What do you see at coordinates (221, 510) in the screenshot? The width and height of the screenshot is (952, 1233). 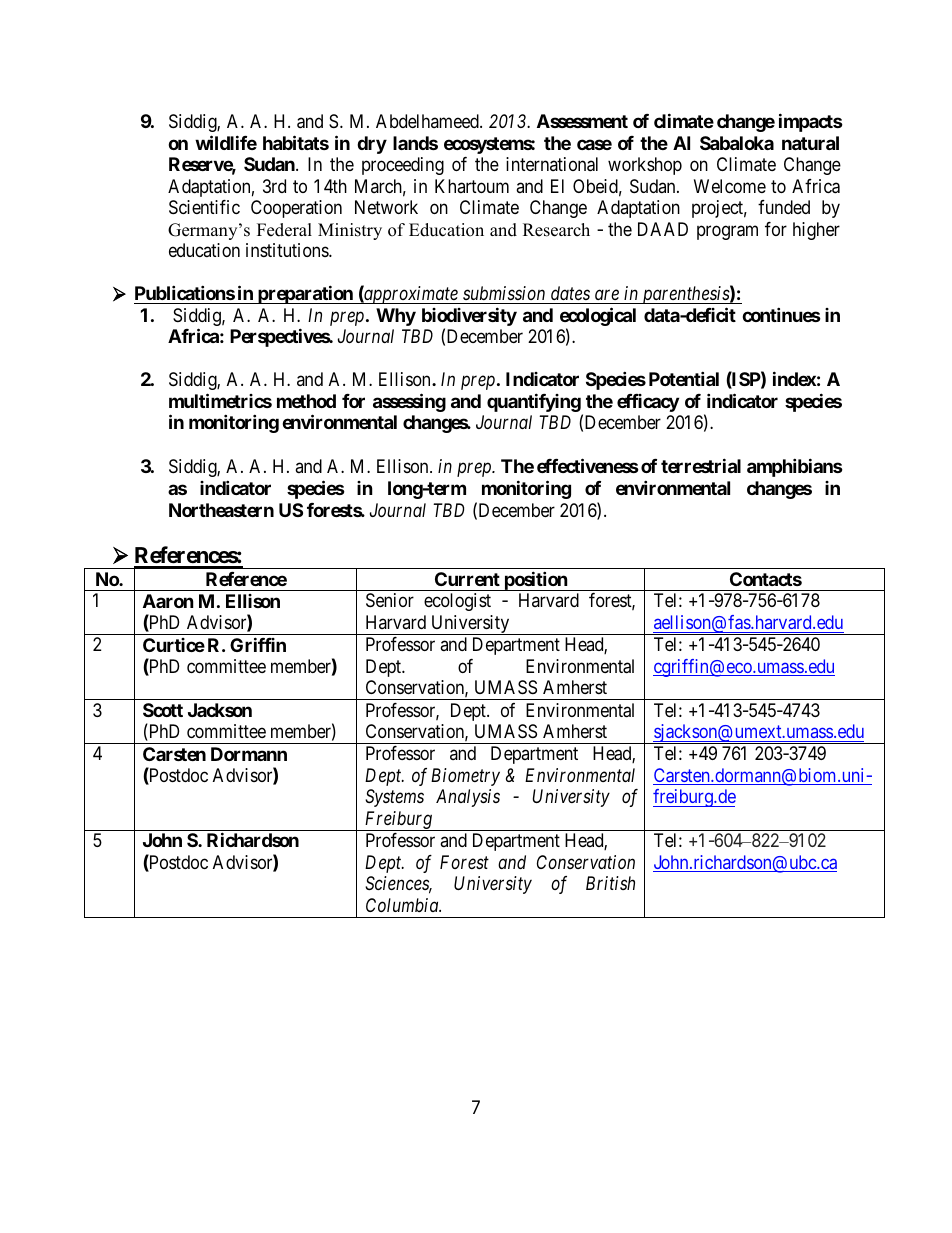 I see `Northeastern` at bounding box center [221, 510].
